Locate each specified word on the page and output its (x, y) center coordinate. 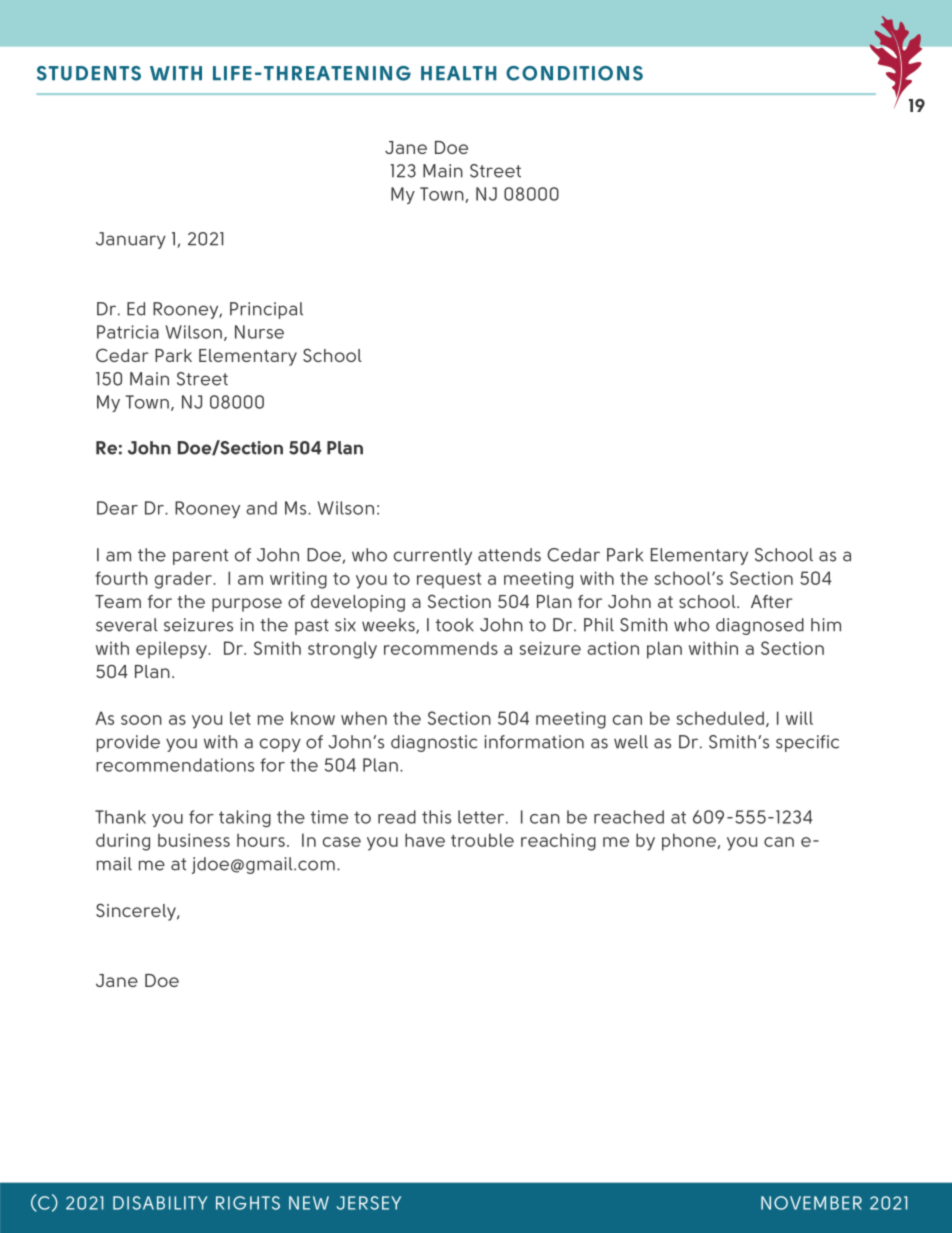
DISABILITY (160, 1203)
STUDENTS (89, 73)
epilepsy (172, 650)
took (455, 625)
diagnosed (760, 626)
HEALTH (458, 73)
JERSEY (369, 1203)
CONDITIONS (574, 73)
